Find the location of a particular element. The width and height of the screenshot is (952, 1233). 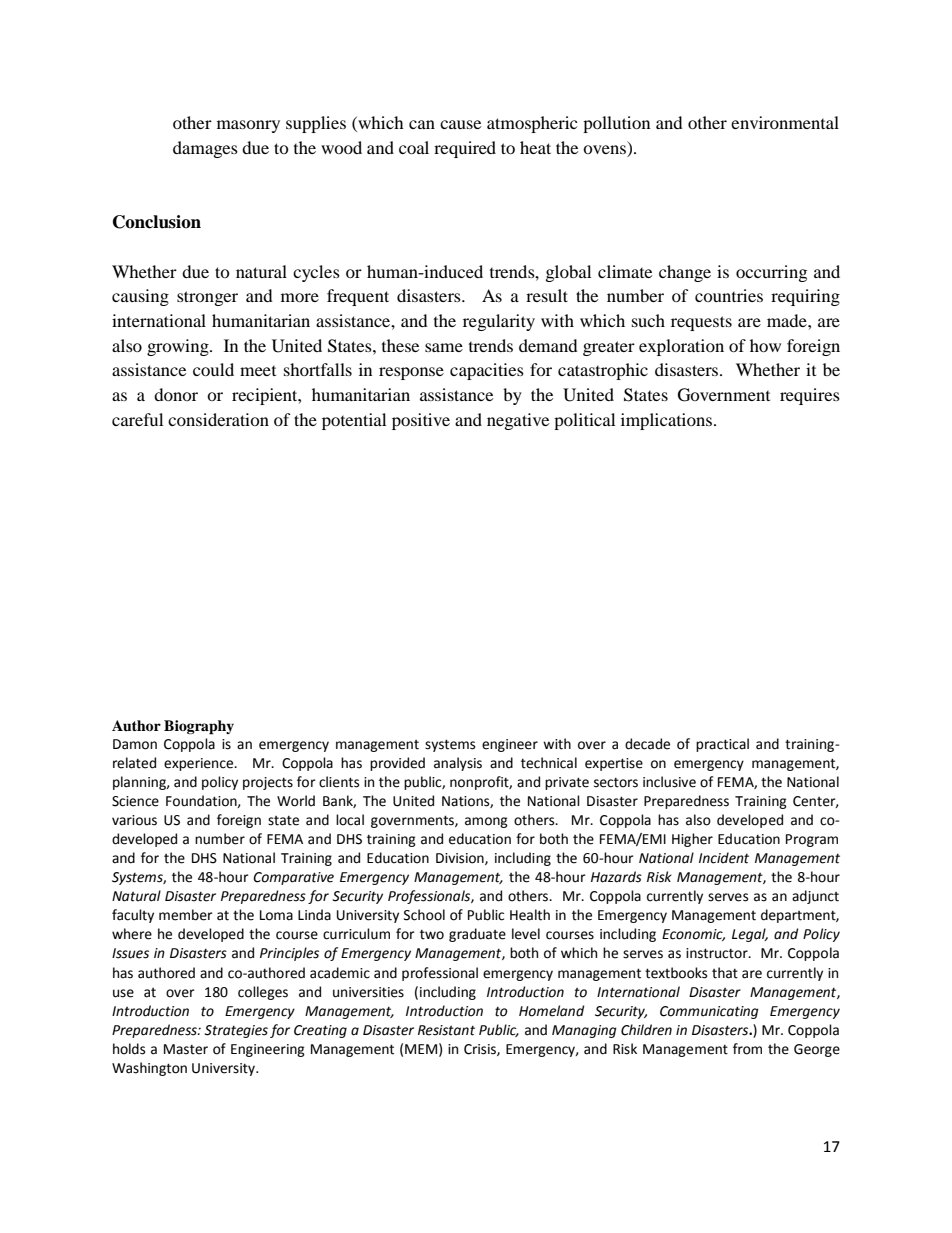

required is located at coordinates (465, 149).
